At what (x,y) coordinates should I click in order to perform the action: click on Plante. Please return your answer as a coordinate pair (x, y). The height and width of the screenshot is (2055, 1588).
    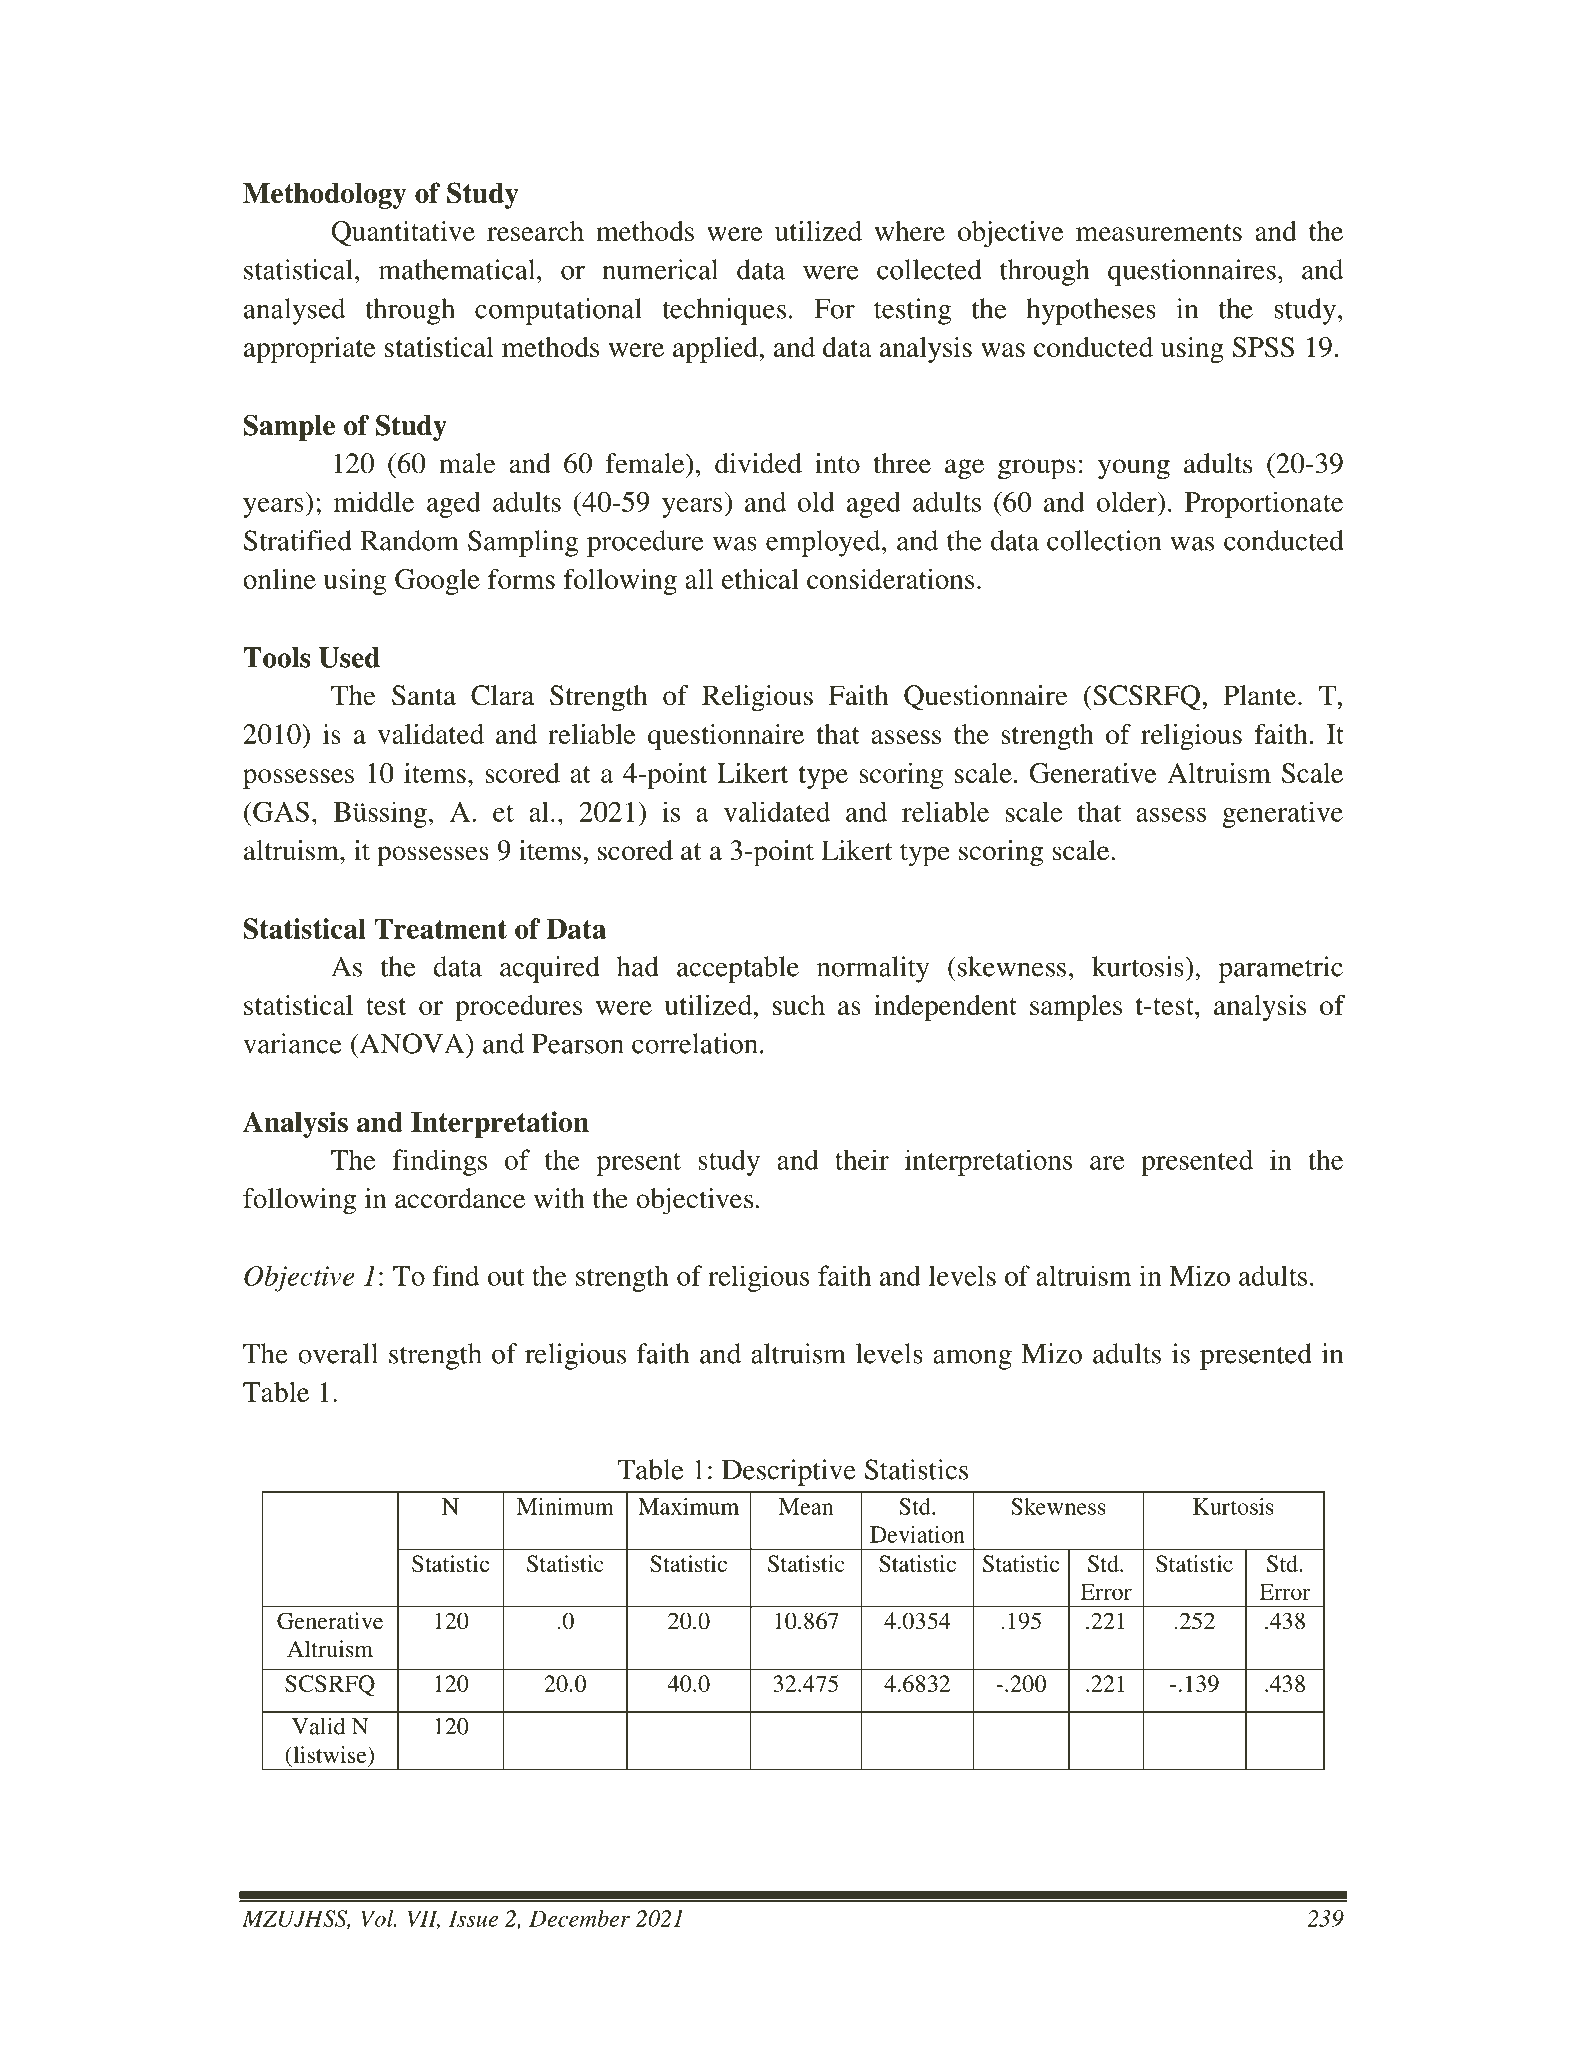
    Looking at the image, I should click on (1259, 695).
